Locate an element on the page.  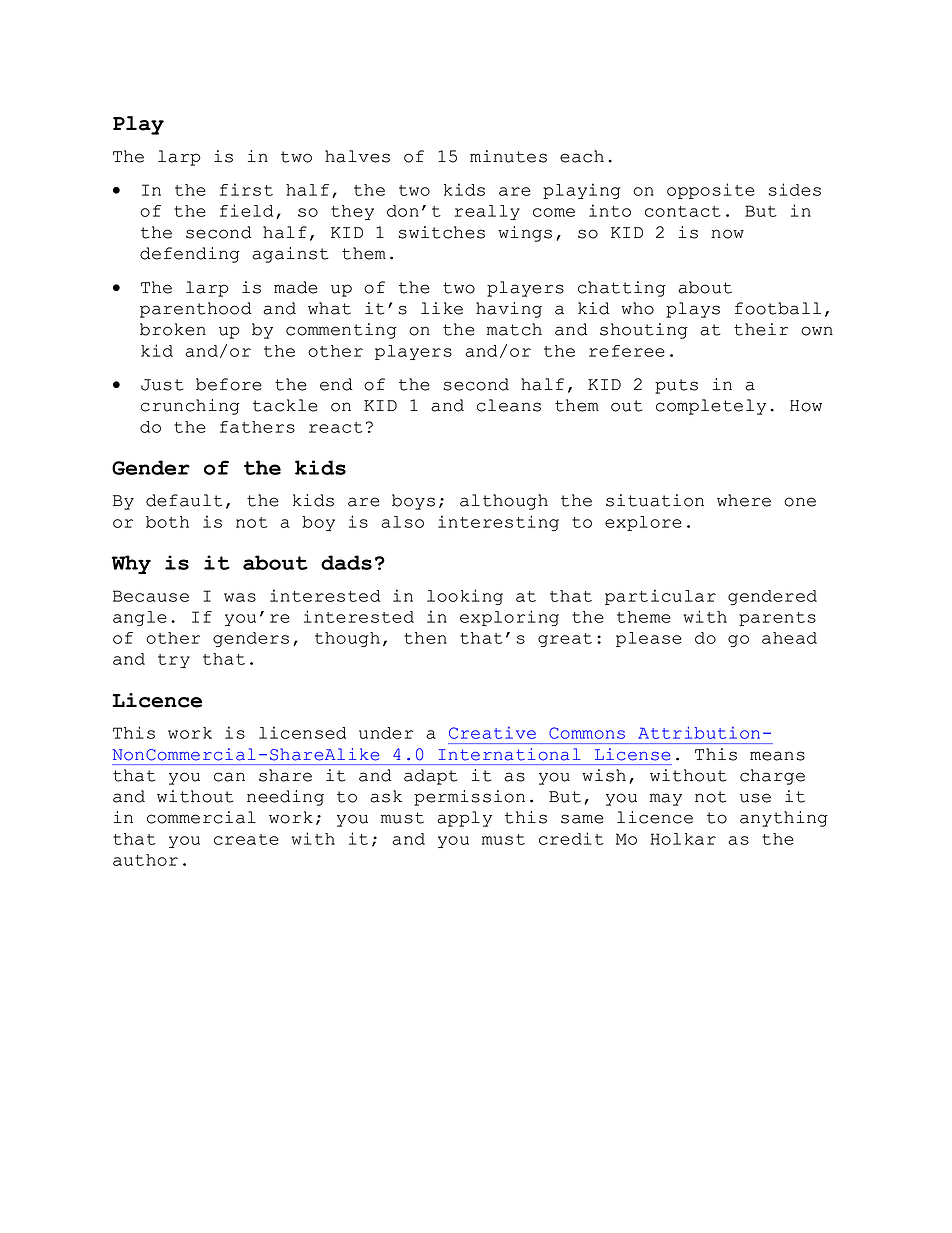
anything is located at coordinates (784, 819).
